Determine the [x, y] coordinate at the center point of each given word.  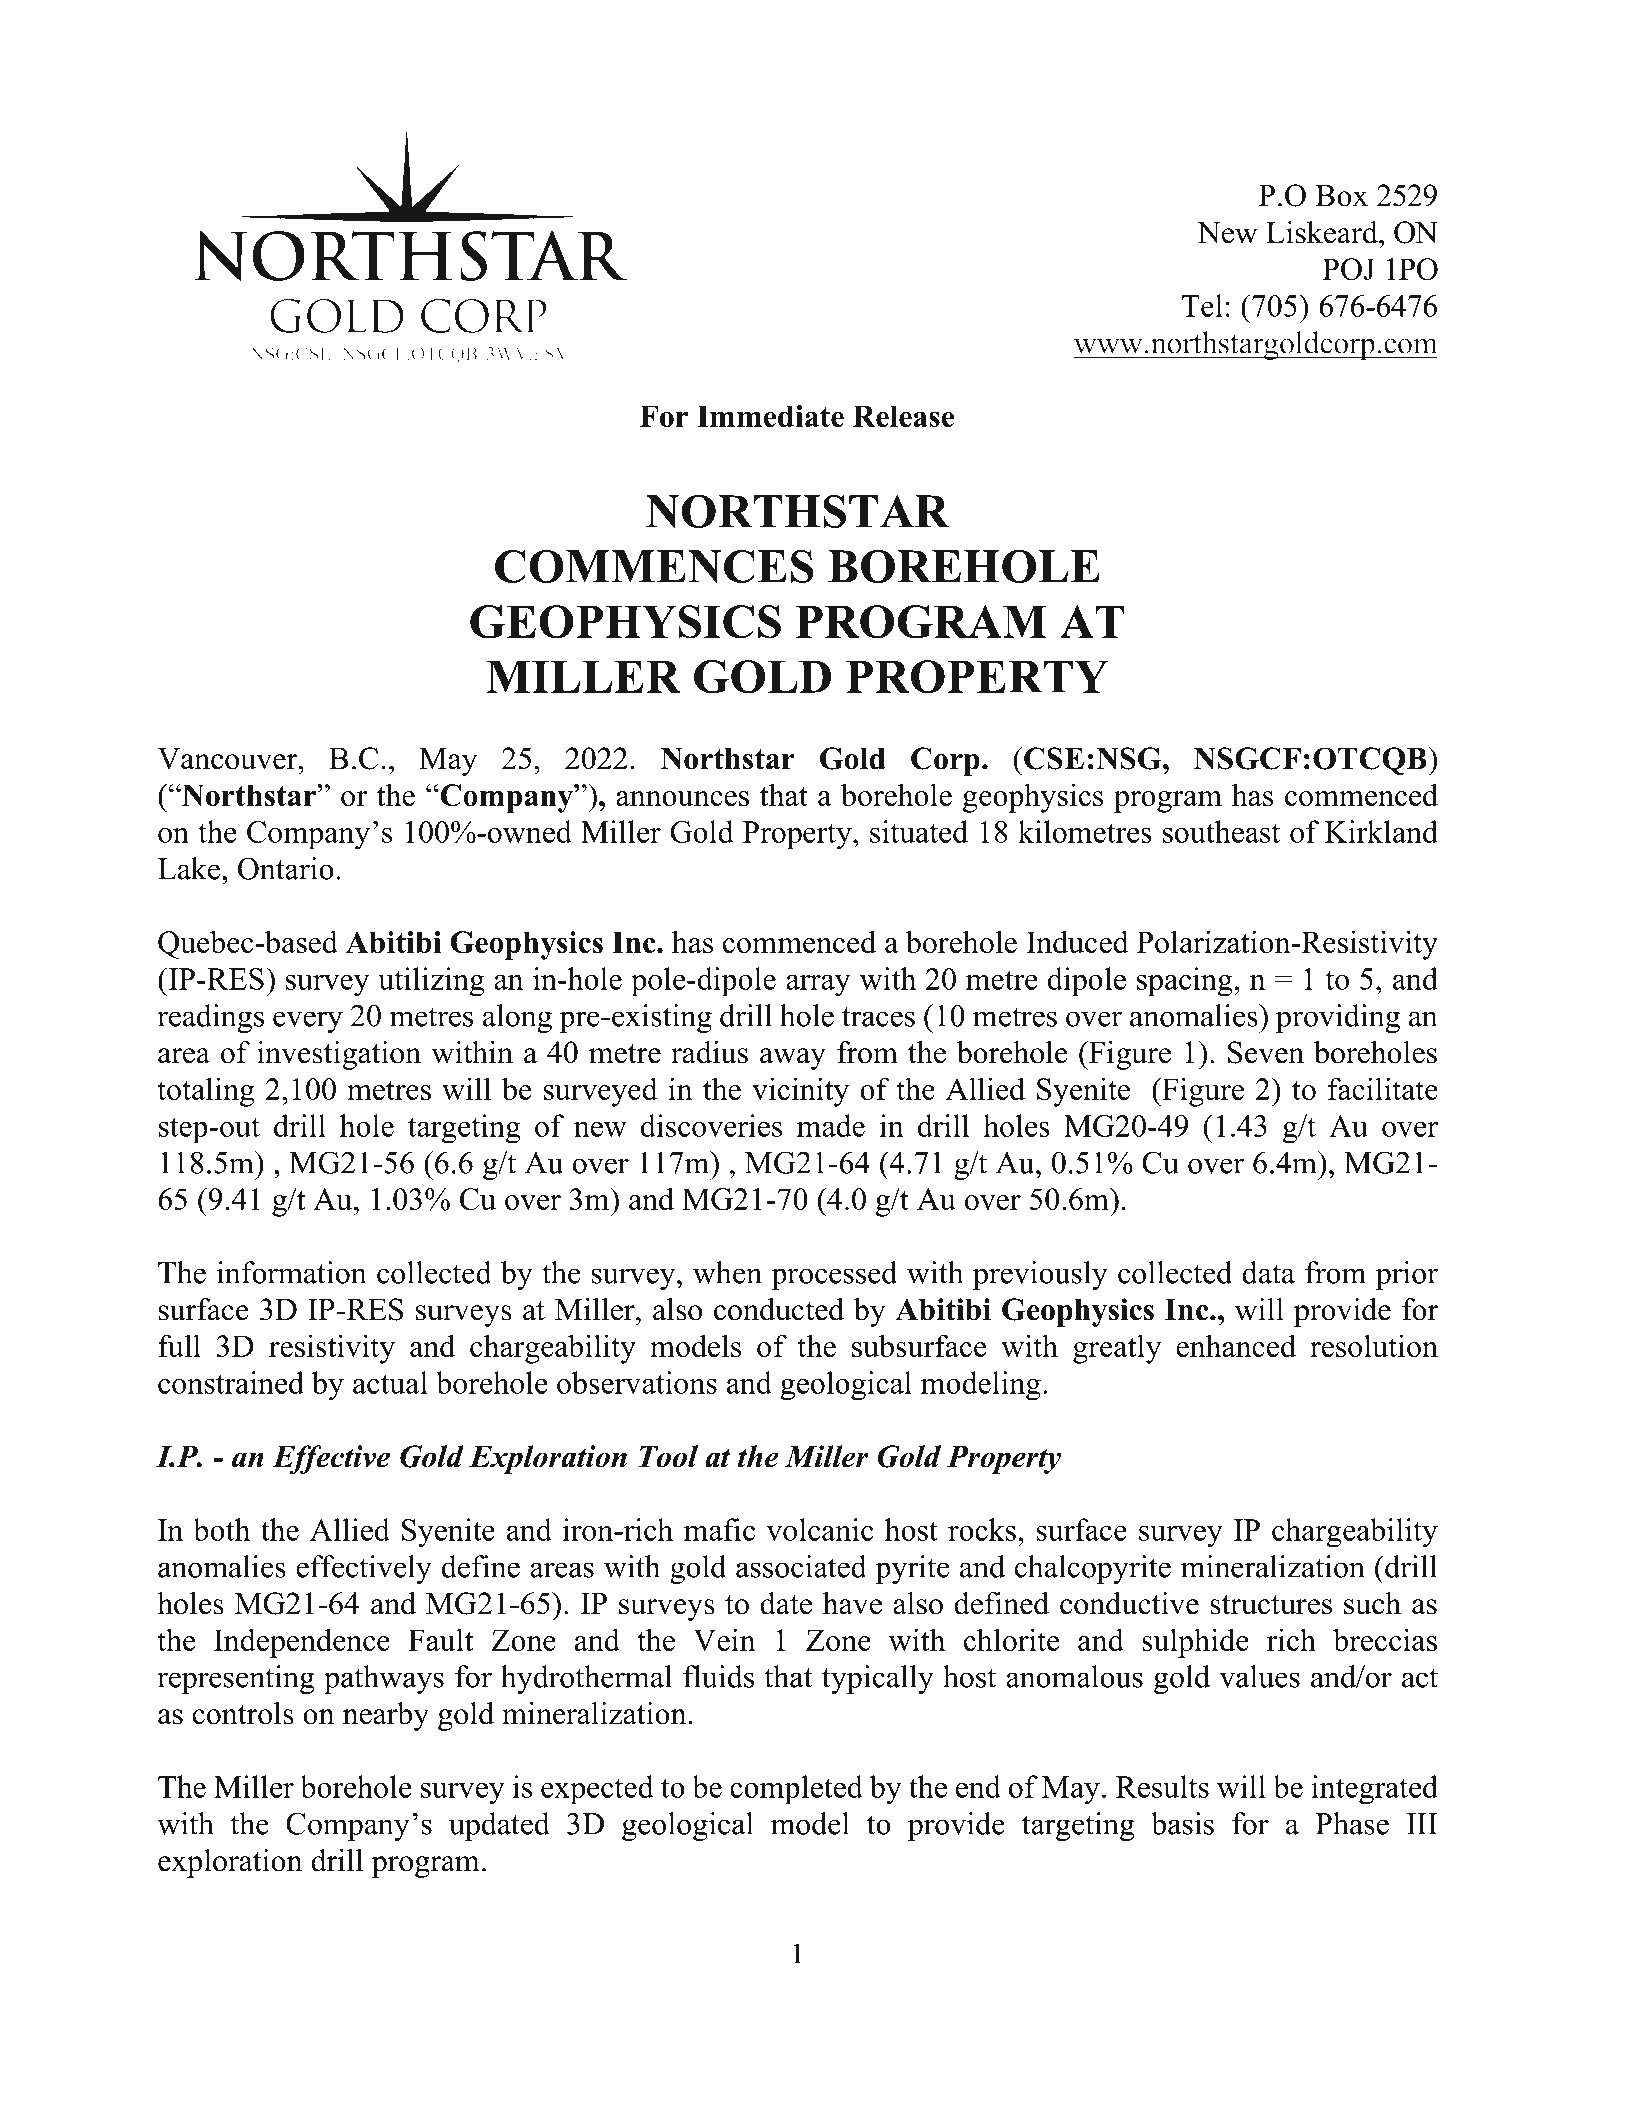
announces [682, 798]
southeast [1221, 831]
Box [1341, 196]
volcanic [820, 1529]
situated [919, 831]
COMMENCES [654, 566]
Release [903, 416]
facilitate [1383, 1088]
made [831, 1125]
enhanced [1236, 1345]
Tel [1202, 305]
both [221, 1529]
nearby [386, 1716]
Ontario [286, 868]
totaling [206, 1092]
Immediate [770, 416]
